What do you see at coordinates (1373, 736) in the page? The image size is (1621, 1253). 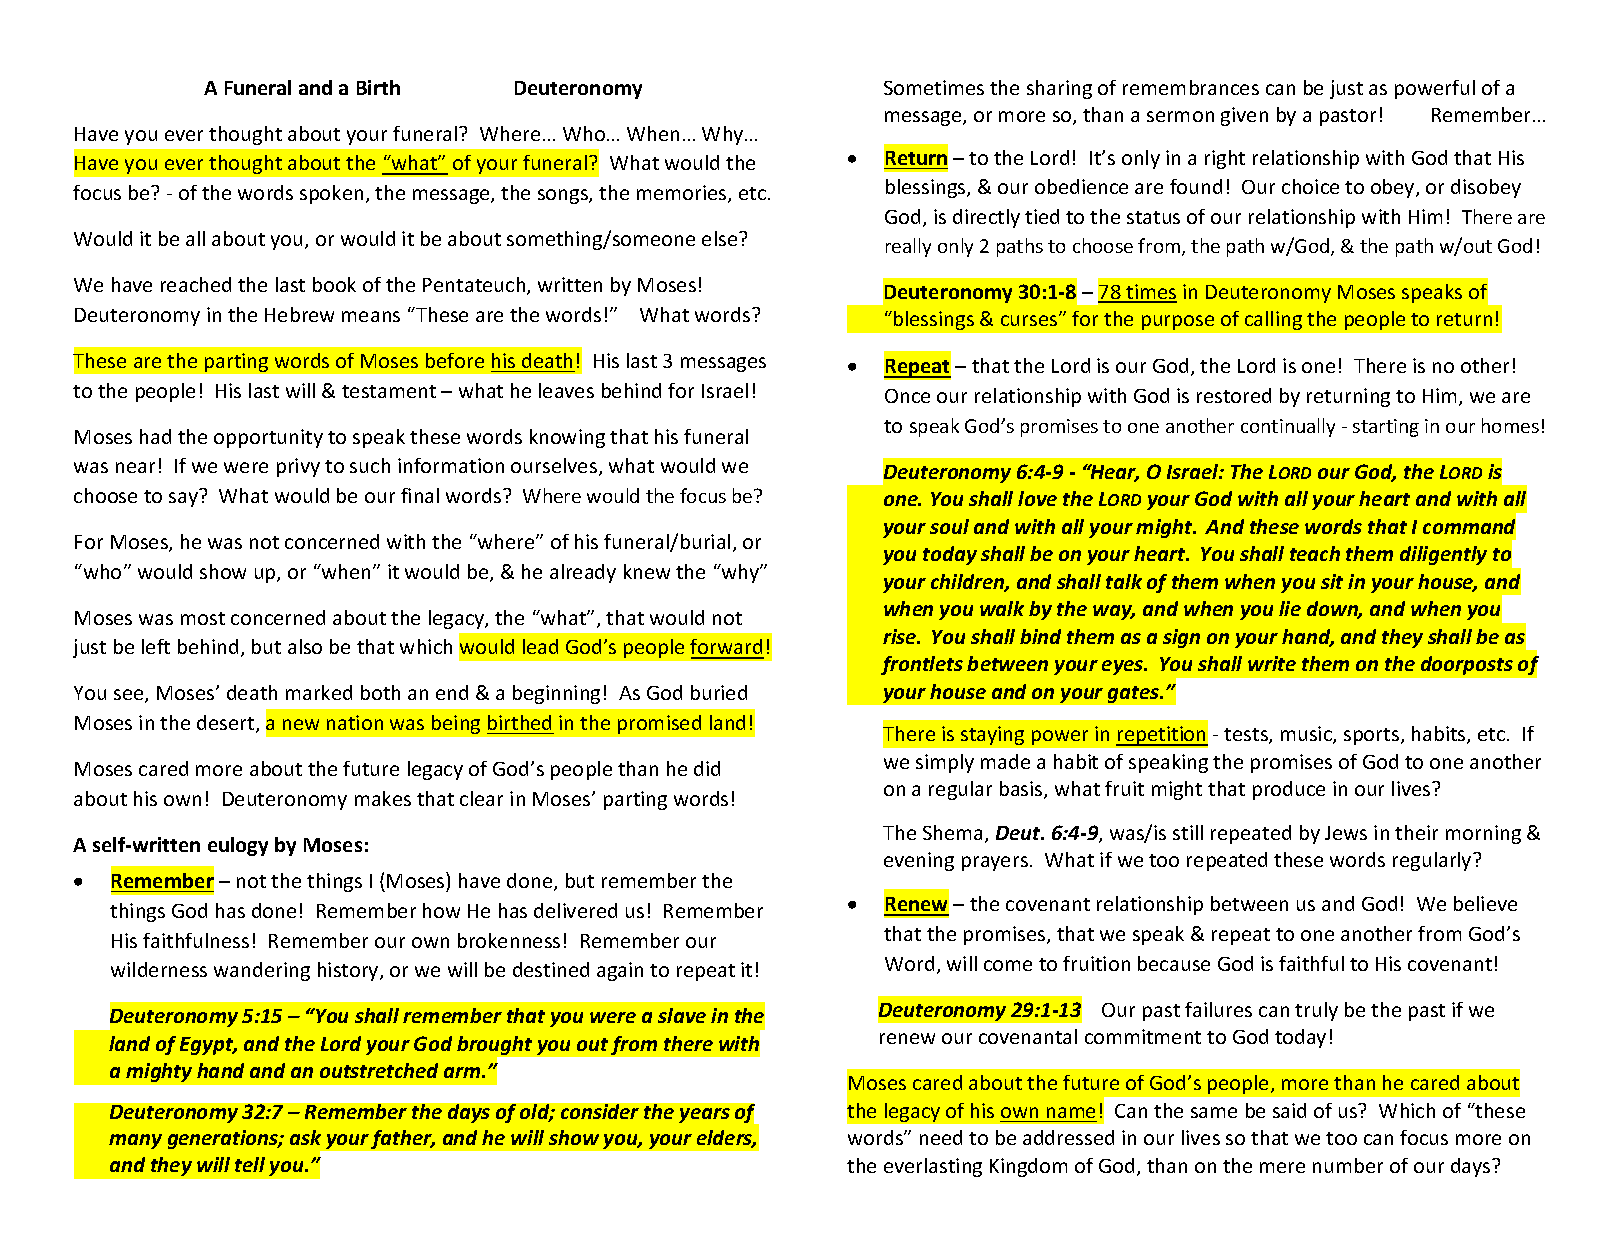 I see `sports` at bounding box center [1373, 736].
